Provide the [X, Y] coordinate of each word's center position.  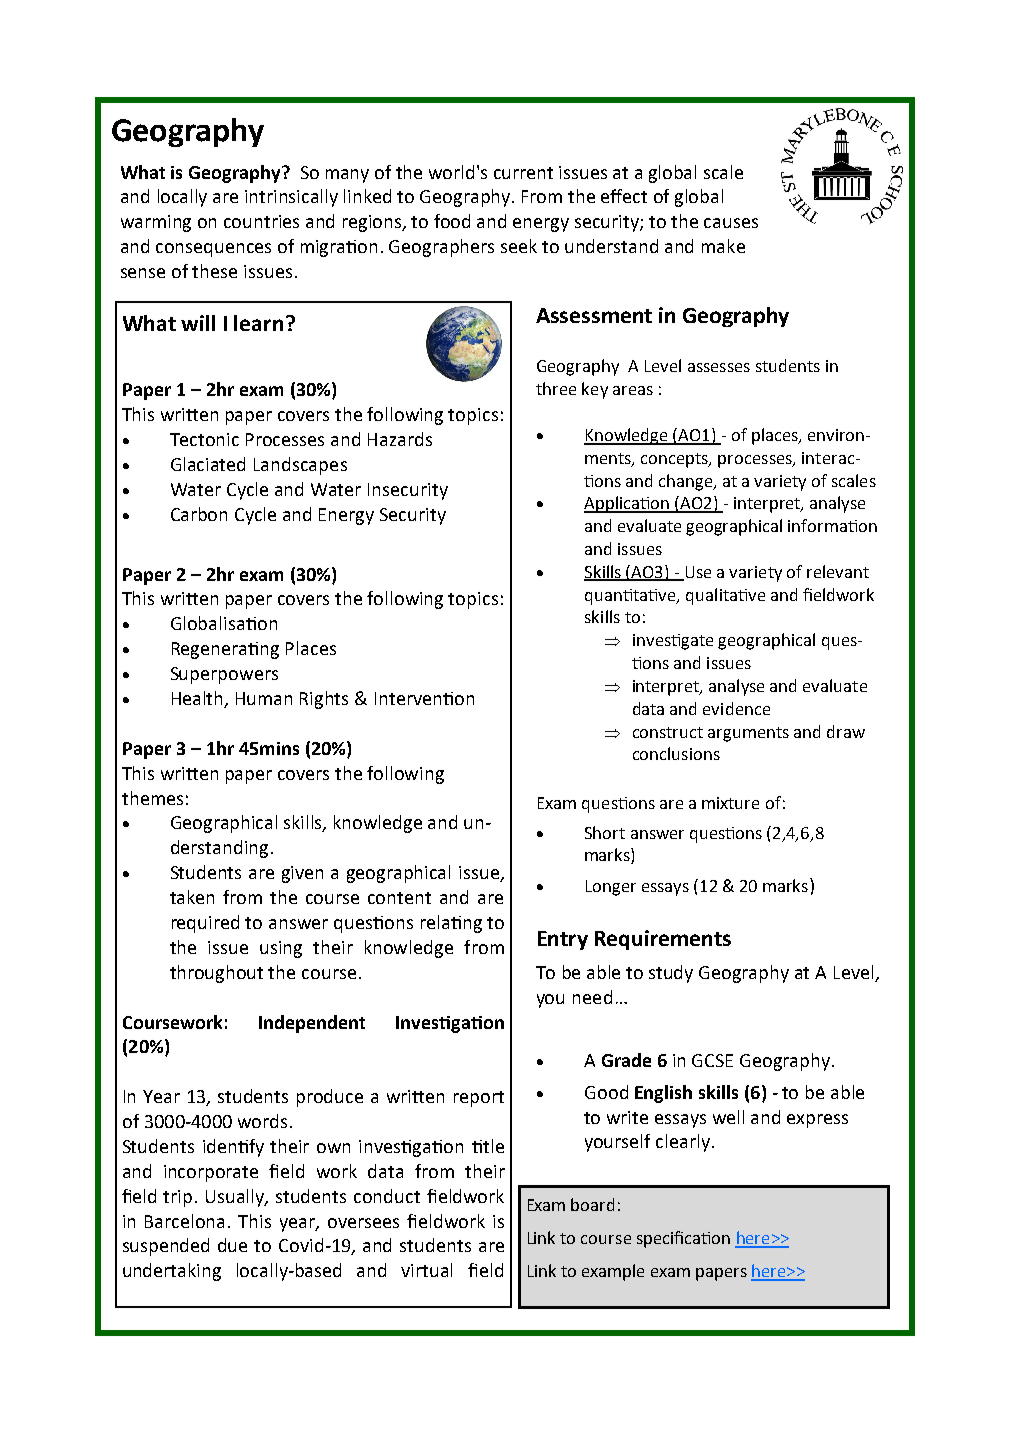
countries [261, 221]
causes [731, 223]
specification [683, 1239]
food [452, 221]
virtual [426, 1270]
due [232, 1245]
